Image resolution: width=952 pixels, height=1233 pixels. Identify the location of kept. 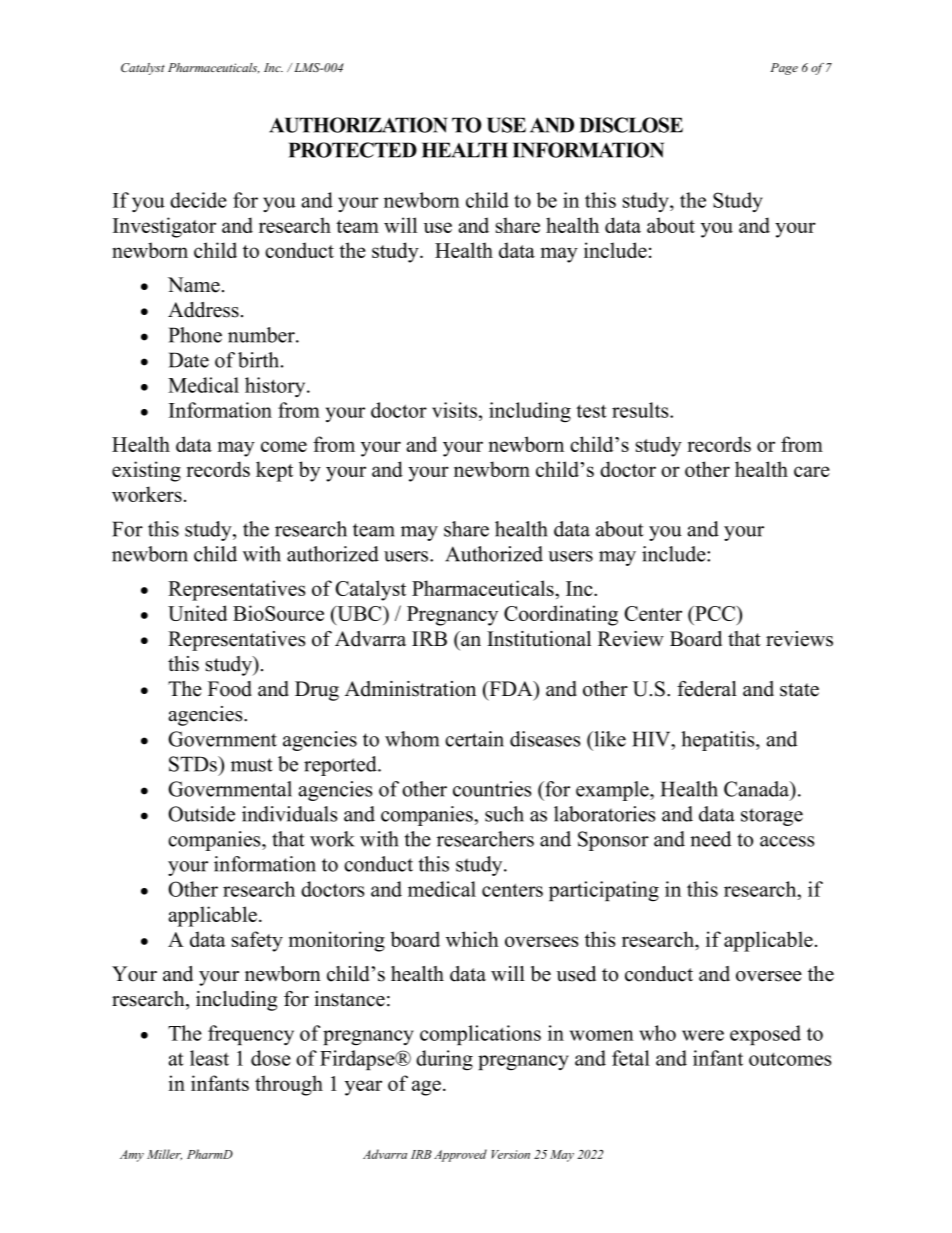
(274, 471).
